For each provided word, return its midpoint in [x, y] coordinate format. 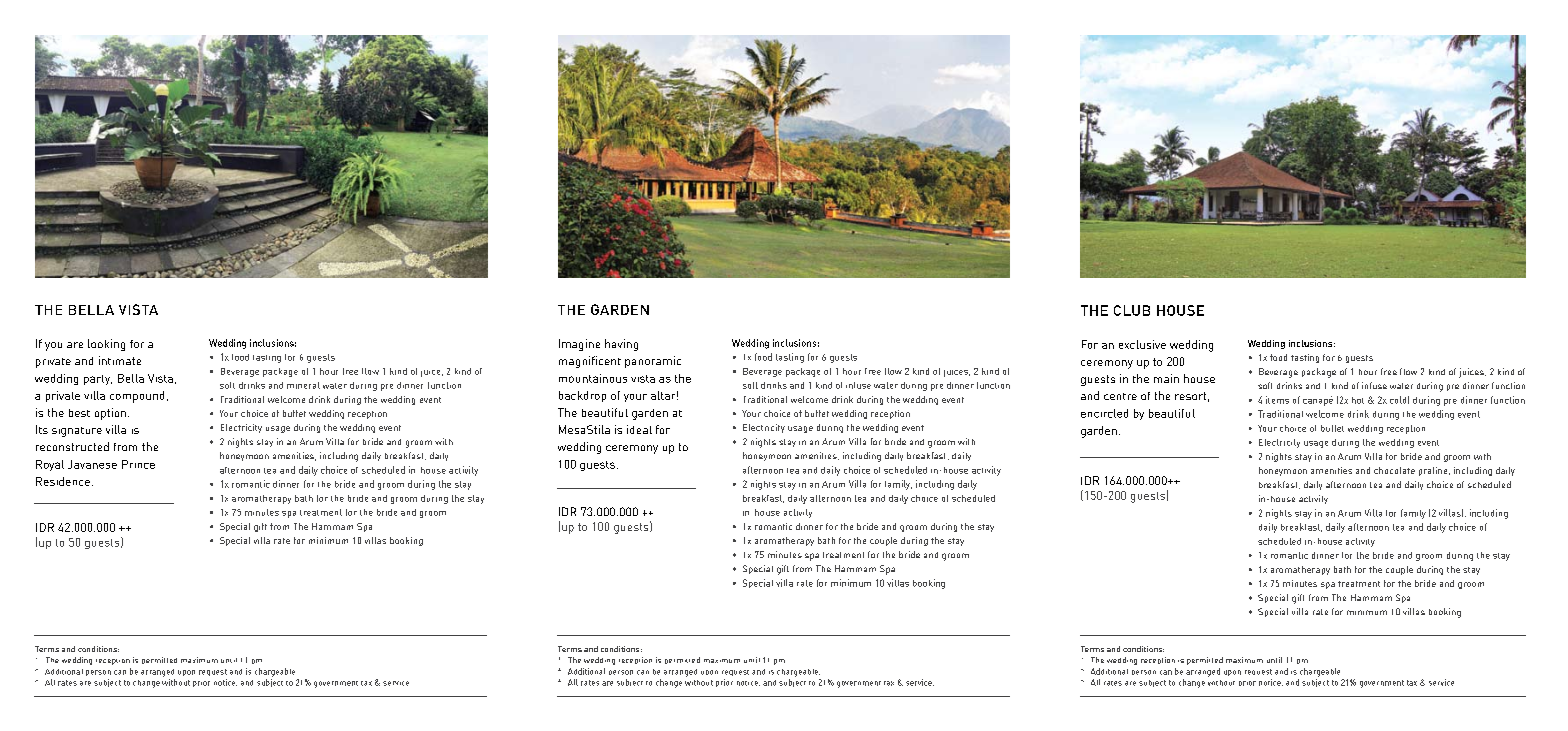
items [1277, 400]
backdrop [582, 396]
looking [106, 345]
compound [137, 397]
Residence [63, 481]
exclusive [1142, 344]
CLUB [1132, 310]
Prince [138, 464]
